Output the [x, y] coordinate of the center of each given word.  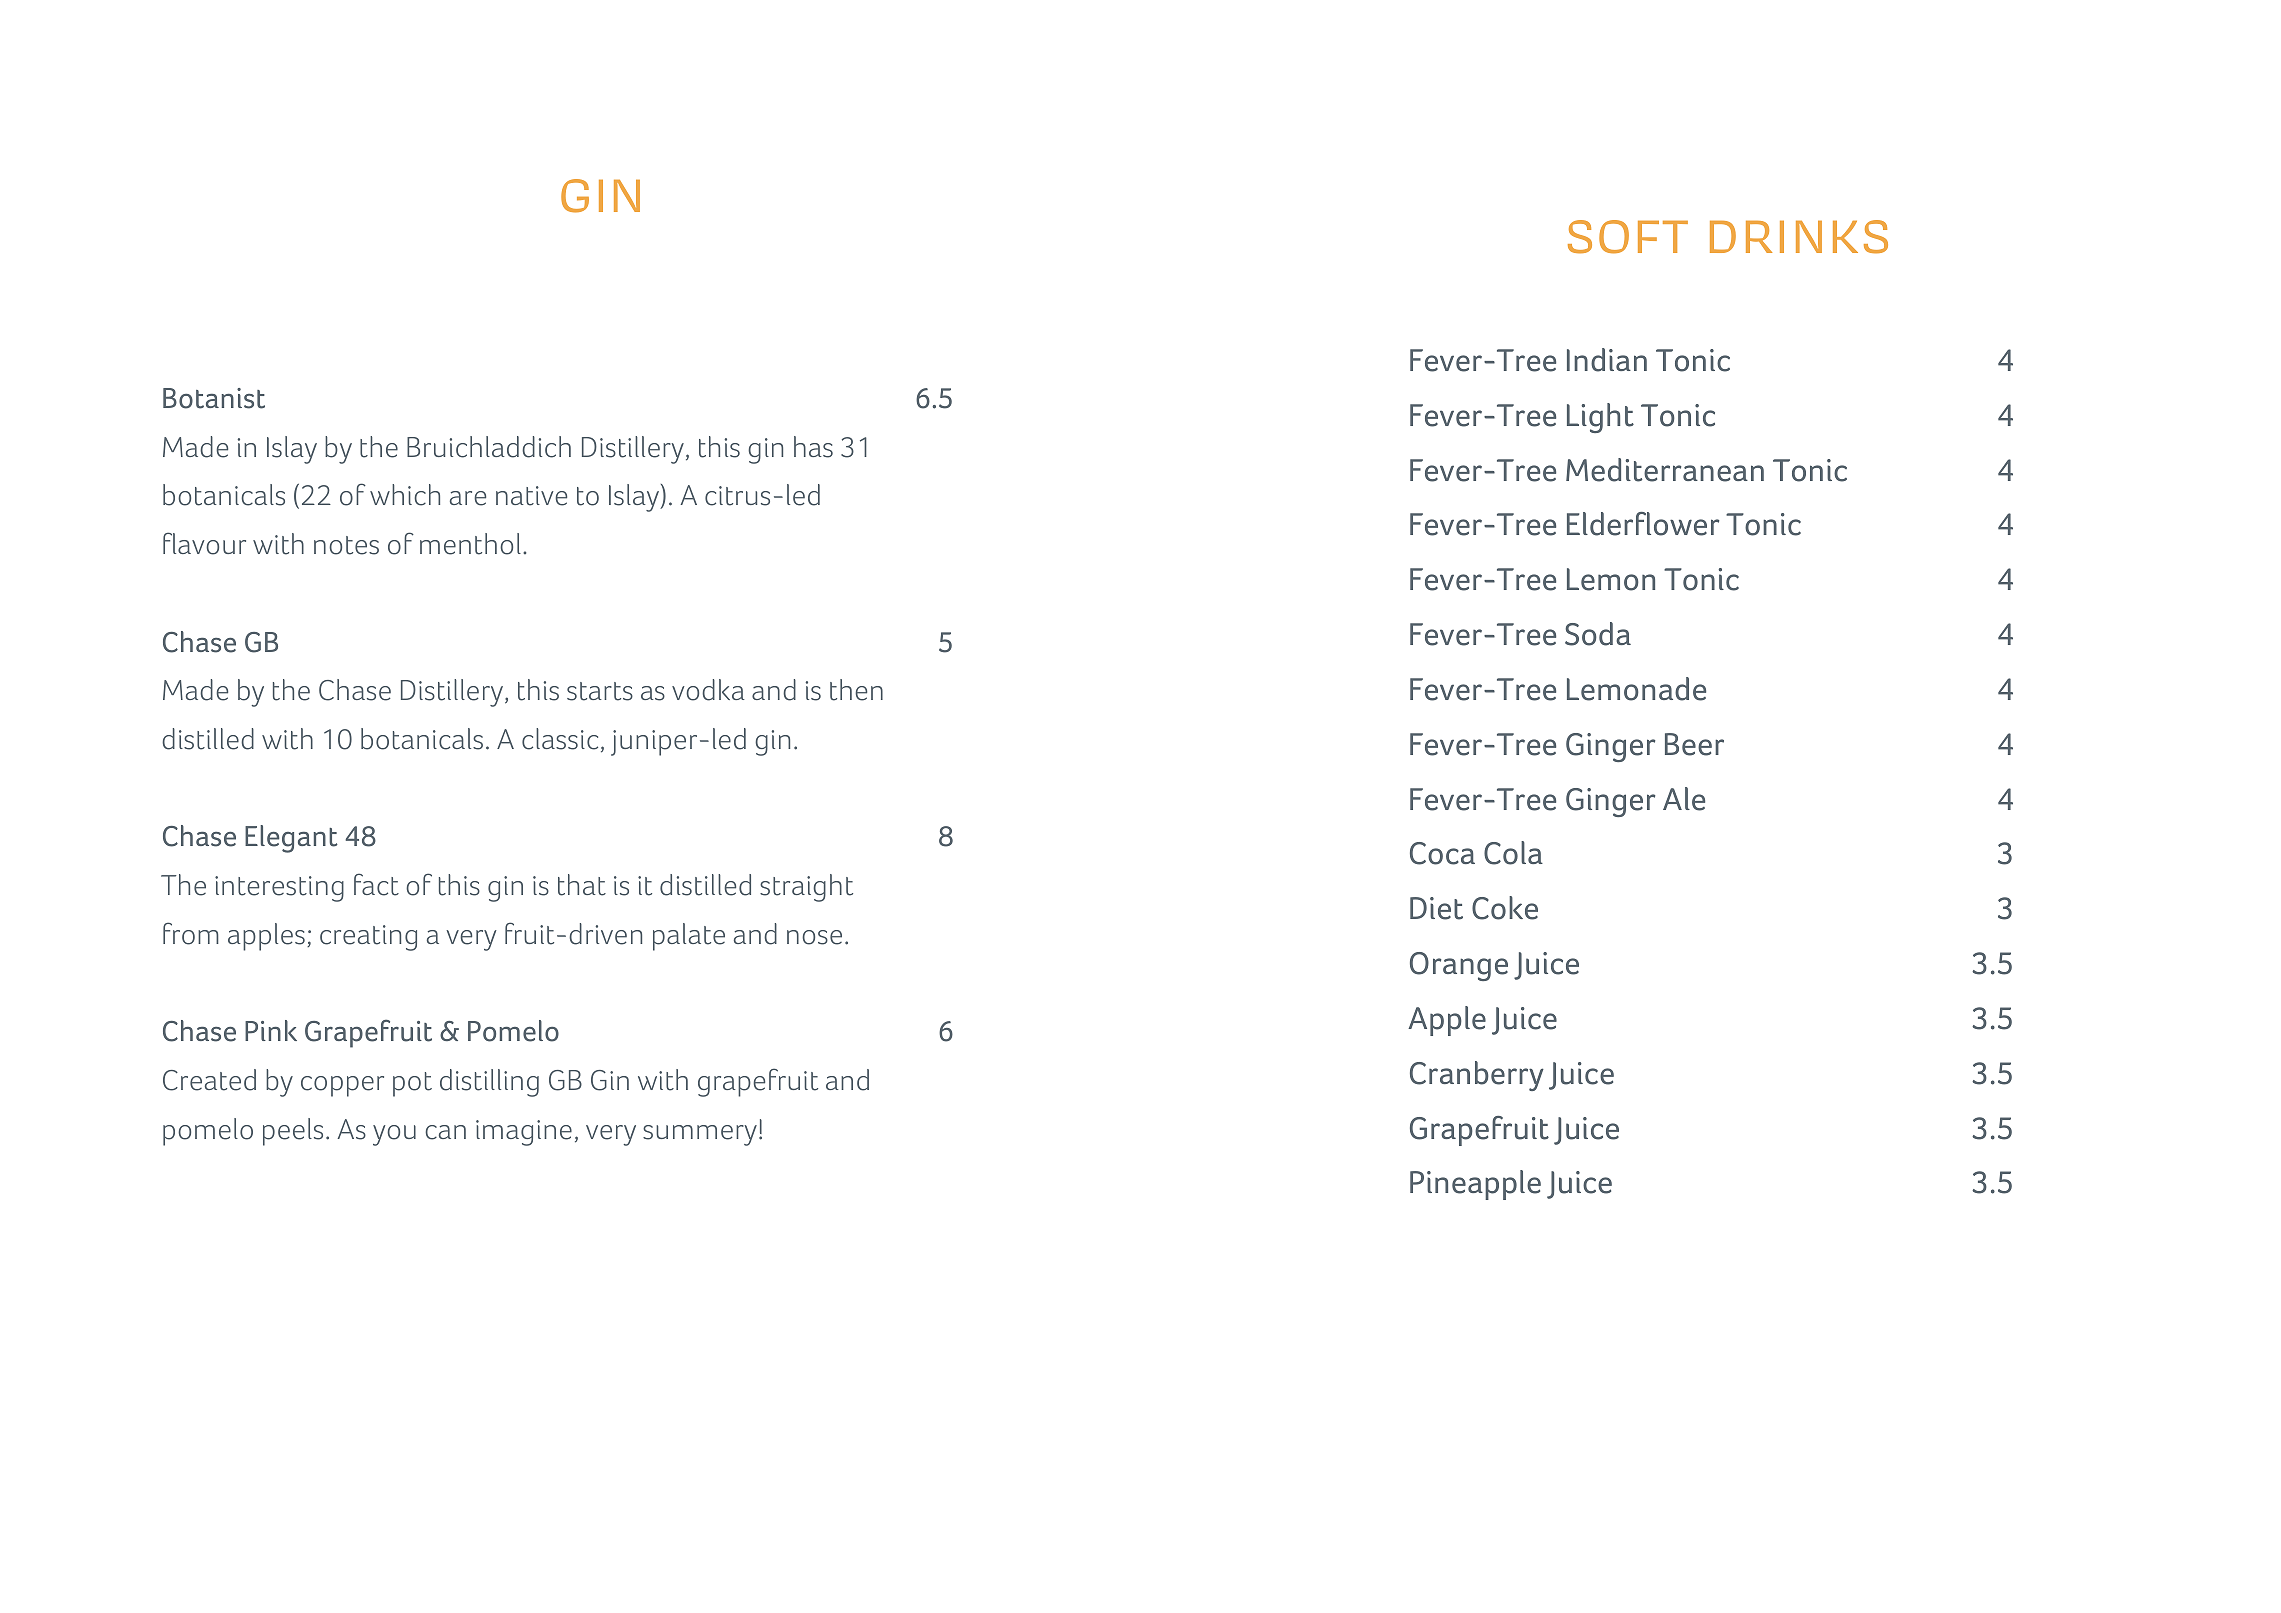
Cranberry [1477, 1076]
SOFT [1628, 237]
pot [412, 1084]
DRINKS [1799, 237]
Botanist [214, 398]
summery [700, 1135]
